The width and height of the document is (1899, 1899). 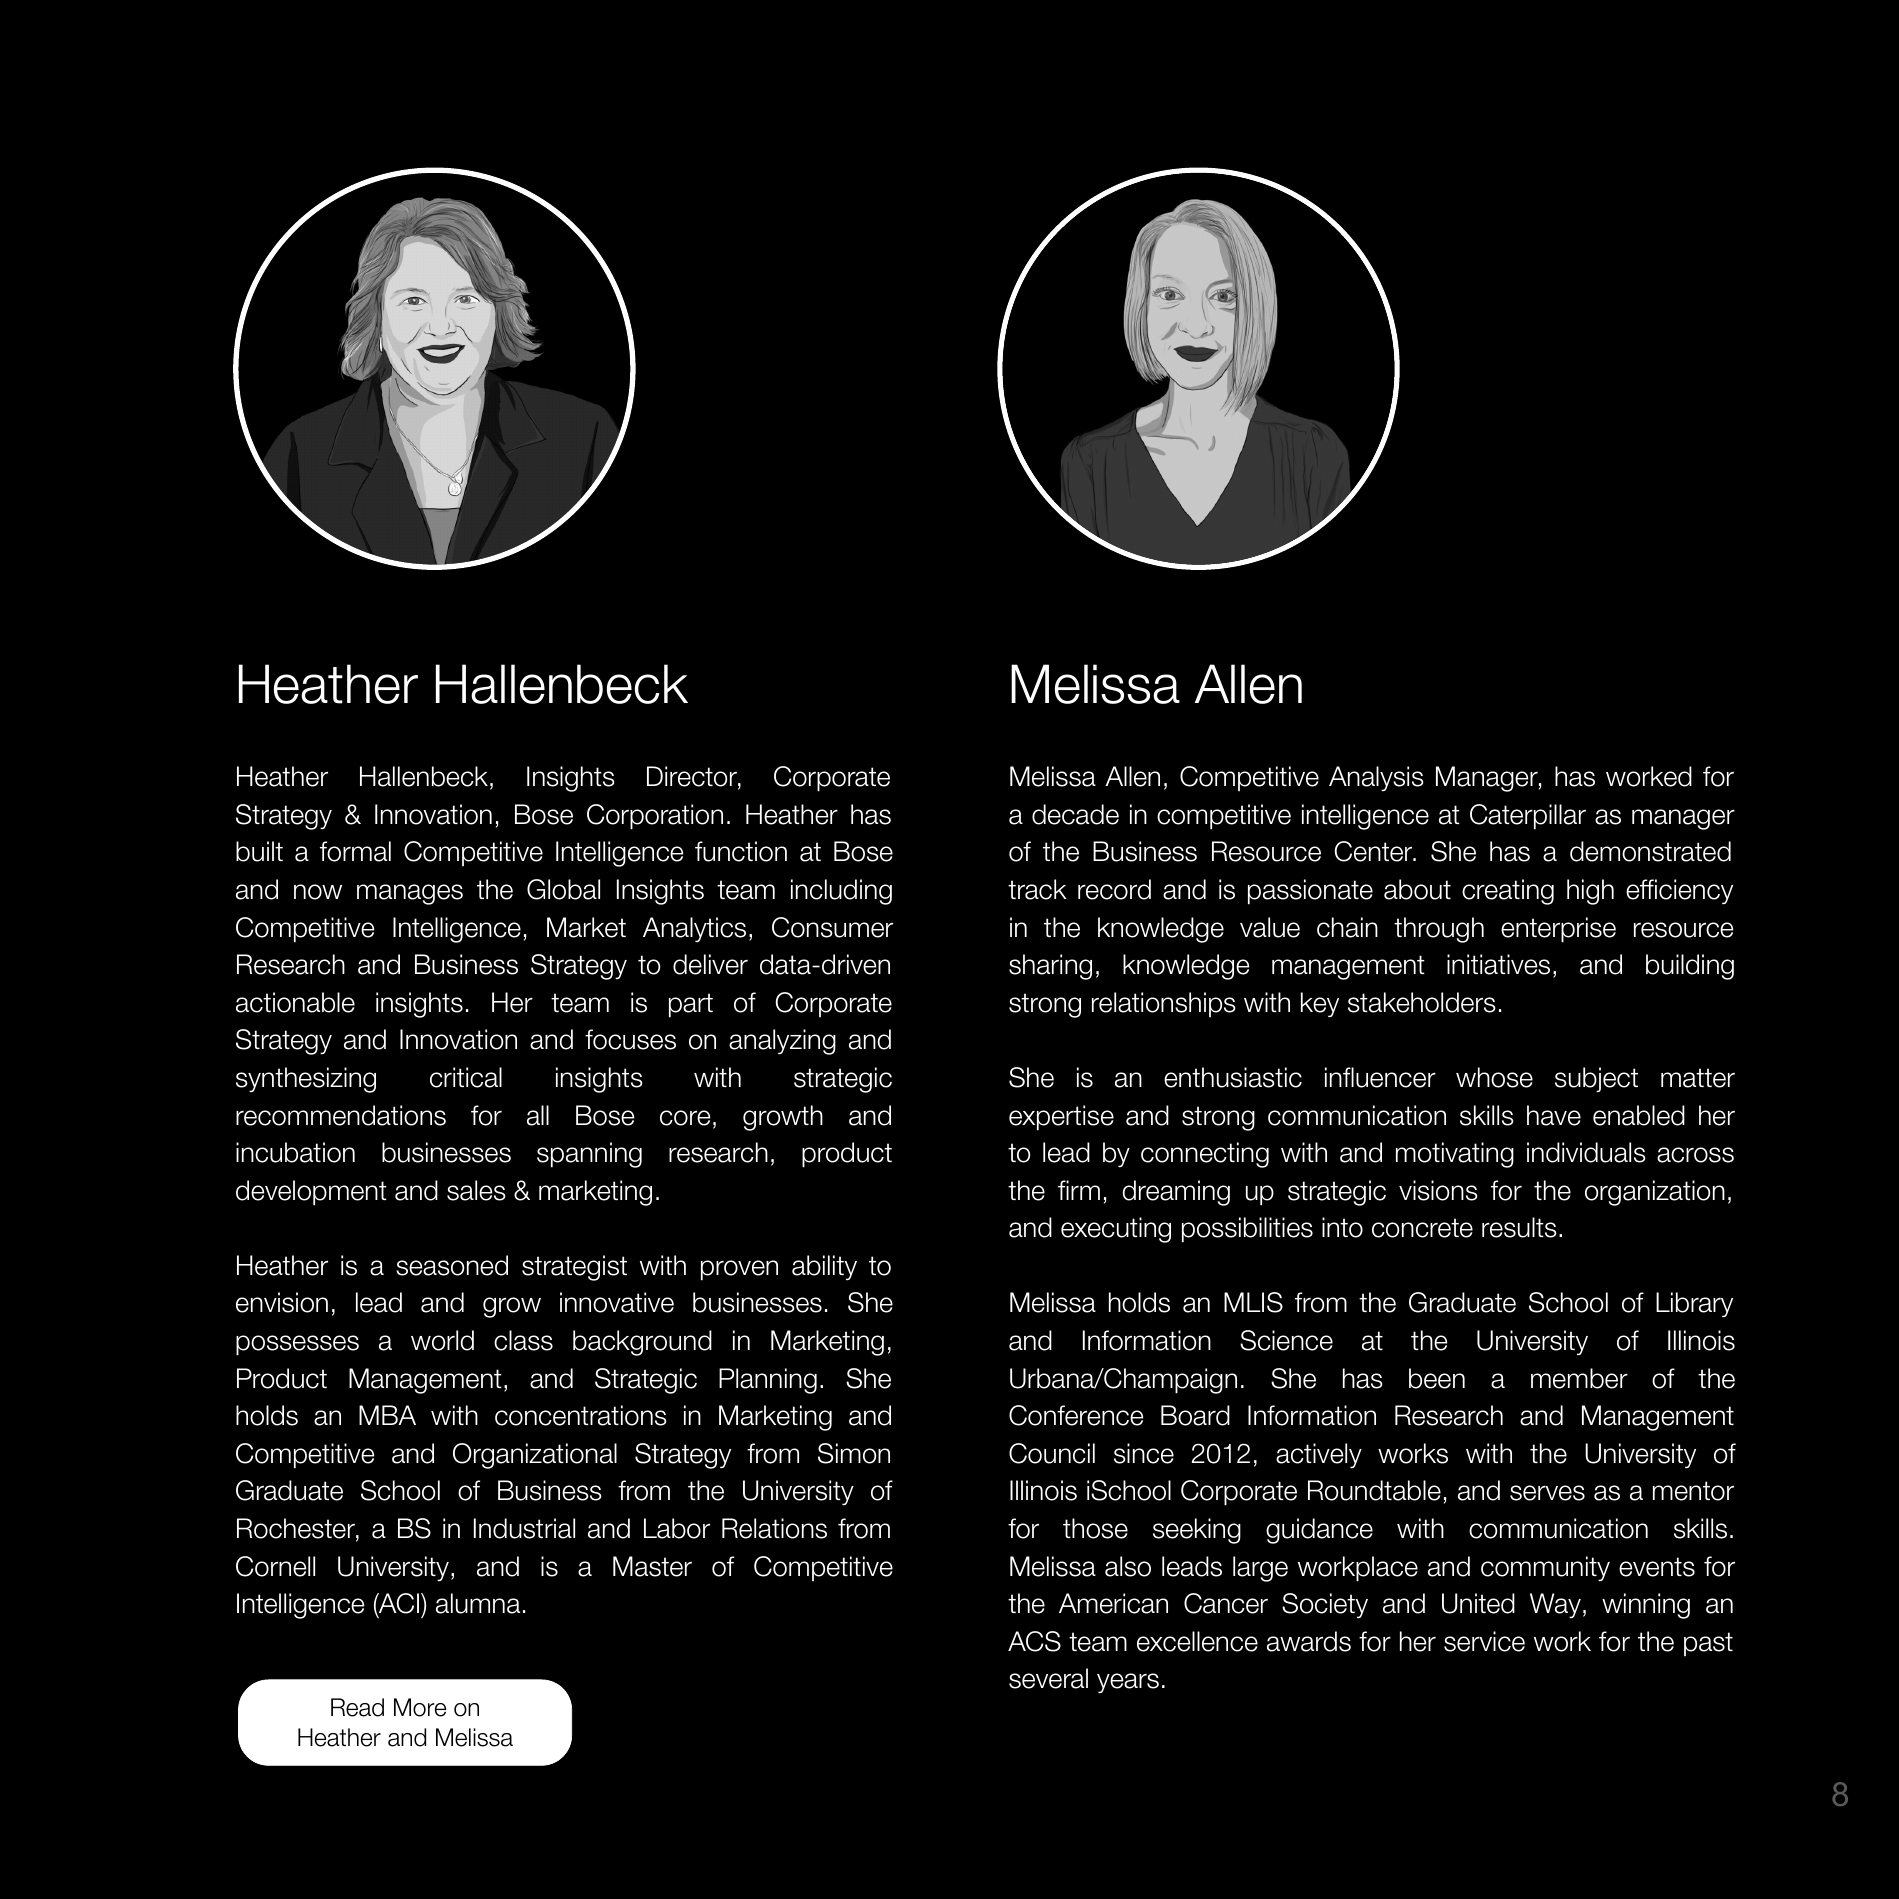 I want to click on stakeholders, so click(x=1422, y=1002).
